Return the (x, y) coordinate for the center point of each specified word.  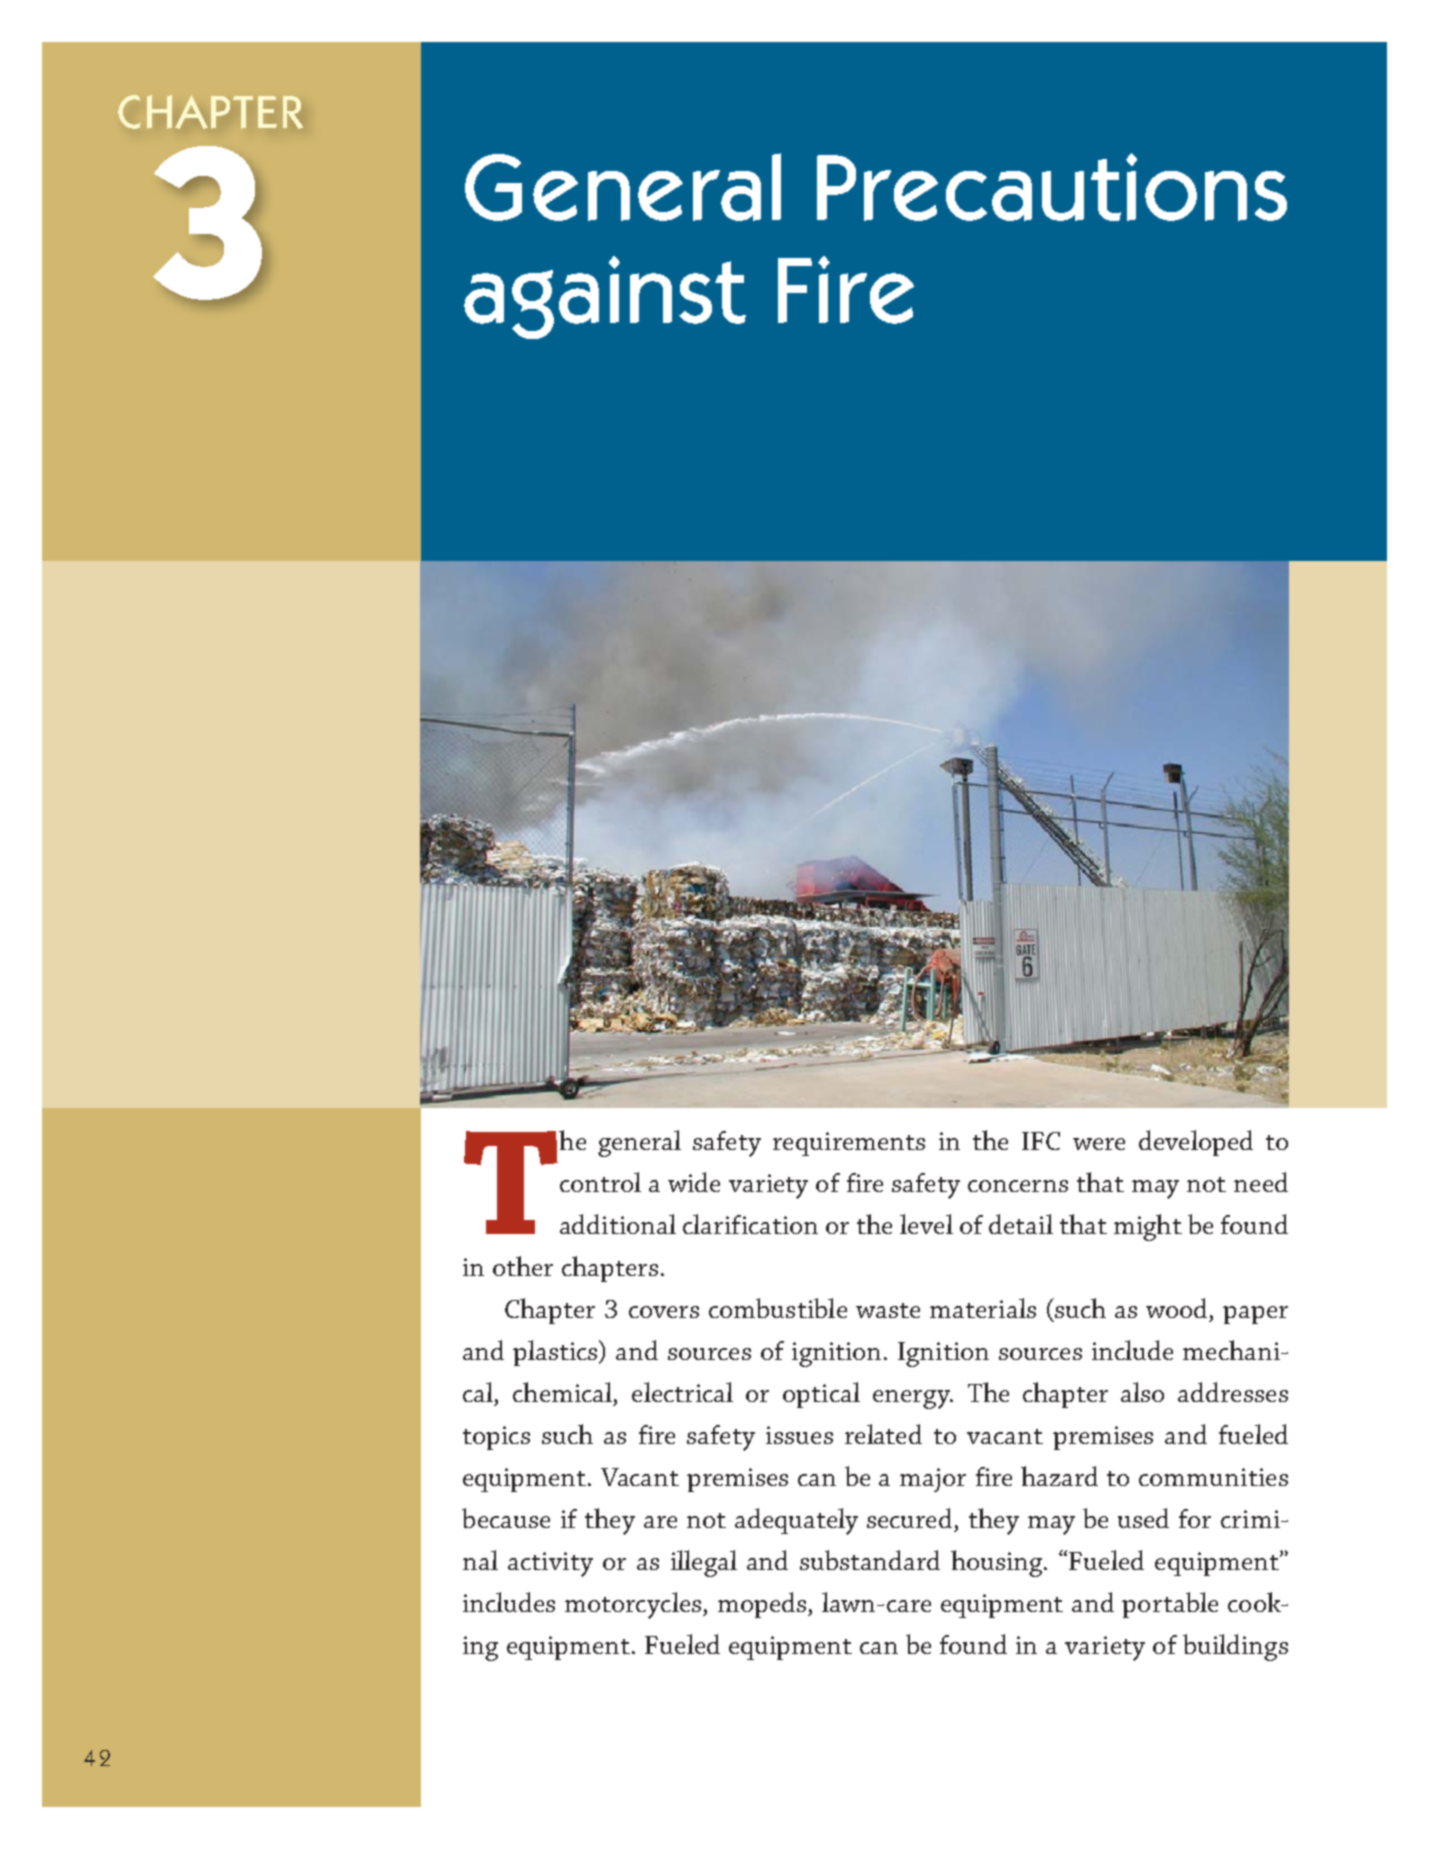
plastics (556, 1353)
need (1261, 1182)
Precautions (1052, 187)
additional (618, 1224)
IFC (1041, 1141)
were (1099, 1144)
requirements (849, 1144)
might (1148, 1227)
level (926, 1224)
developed (1196, 1143)
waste (888, 1310)
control (600, 1182)
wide (694, 1182)
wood (1178, 1308)
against (605, 297)
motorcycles (634, 1605)
